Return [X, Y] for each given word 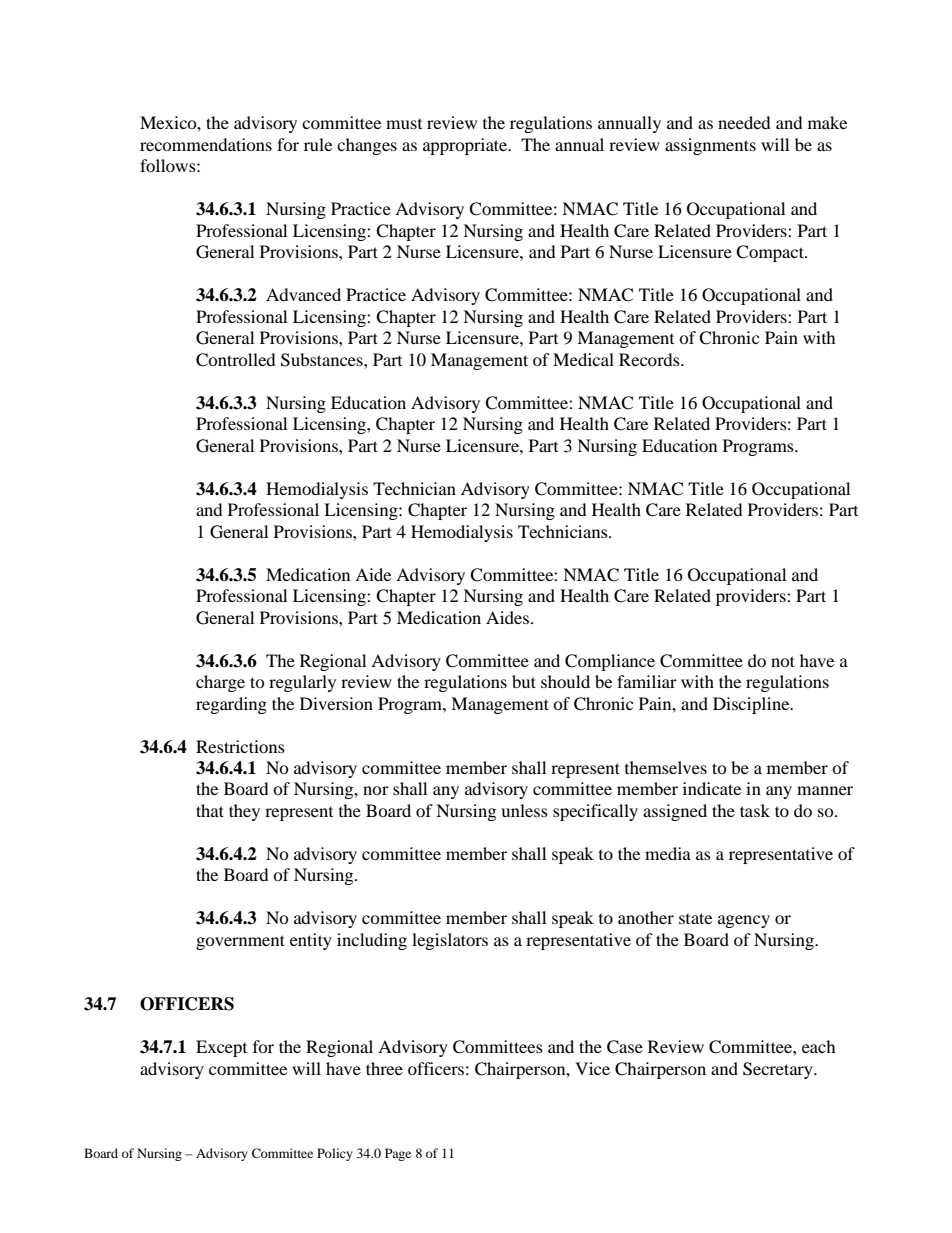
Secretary [779, 1070]
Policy [335, 1154]
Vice [592, 1068]
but [524, 681]
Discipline [752, 705]
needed [744, 122]
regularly [302, 683]
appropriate [466, 146]
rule [318, 144]
